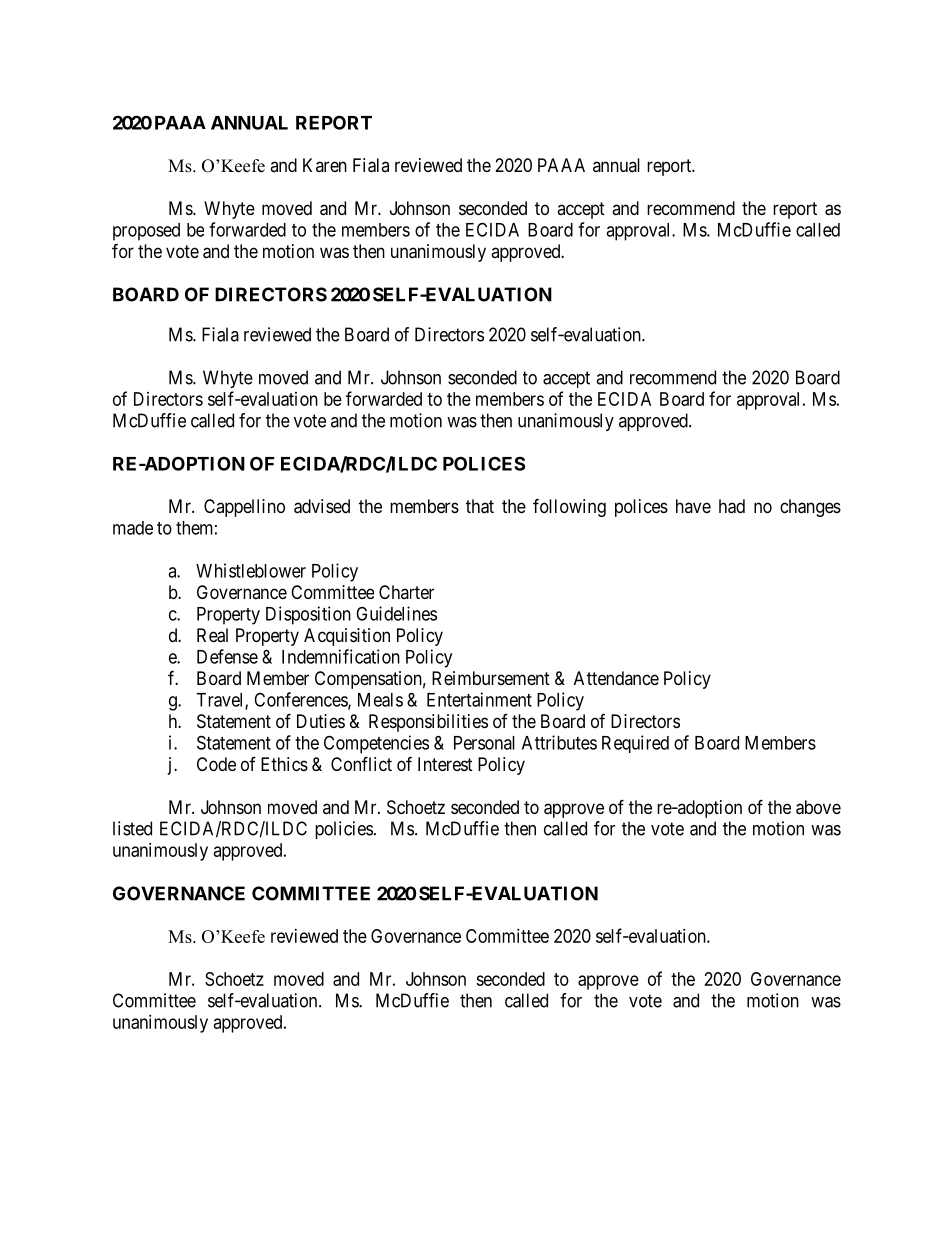 Image resolution: width=952 pixels, height=1233 pixels. Describe the element at coordinates (491, 678) in the document. I see `Reimbursement` at that location.
